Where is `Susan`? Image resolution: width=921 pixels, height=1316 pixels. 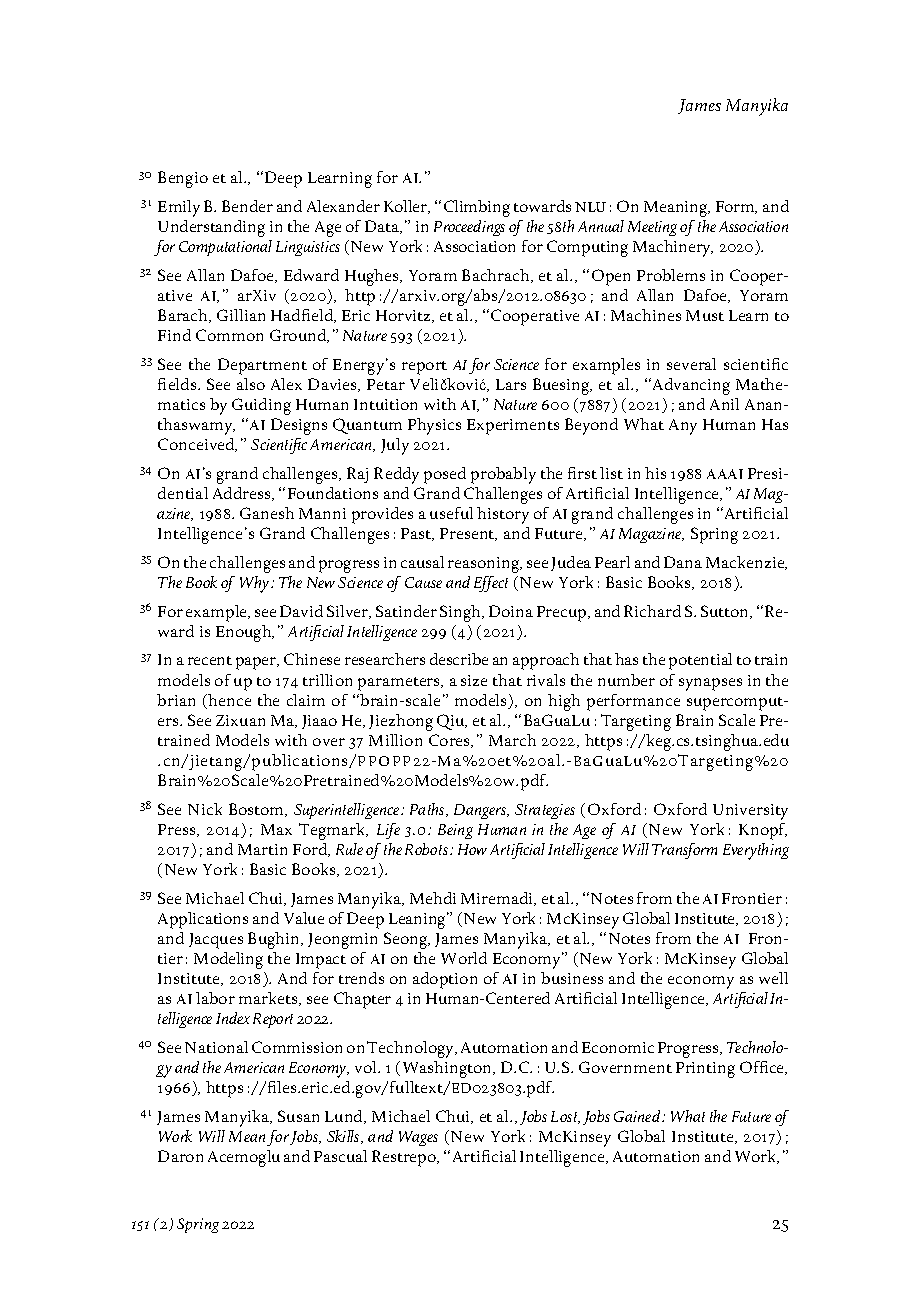 Susan is located at coordinates (298, 1116).
